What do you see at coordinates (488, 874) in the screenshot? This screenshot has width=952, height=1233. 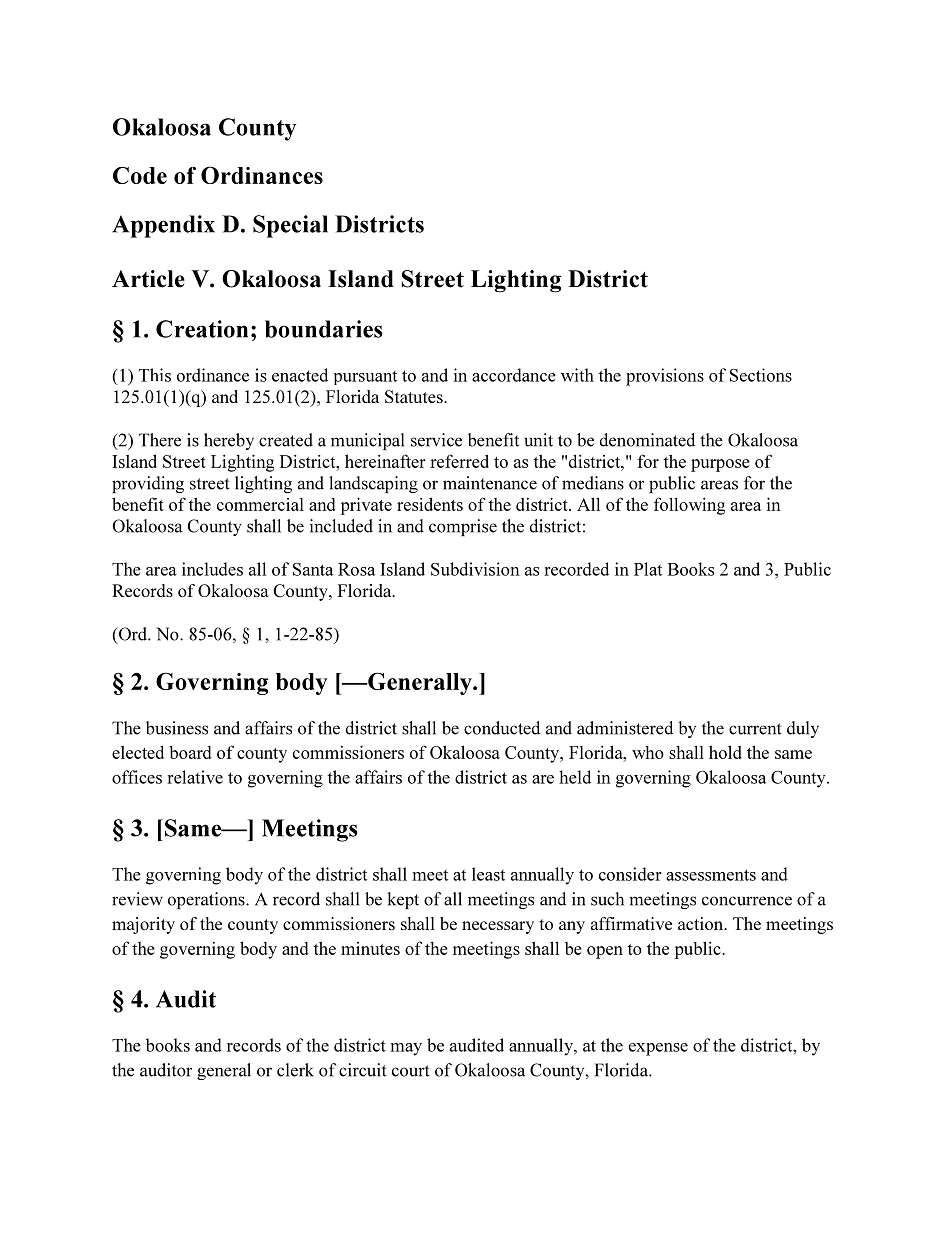 I see `least` at bounding box center [488, 874].
